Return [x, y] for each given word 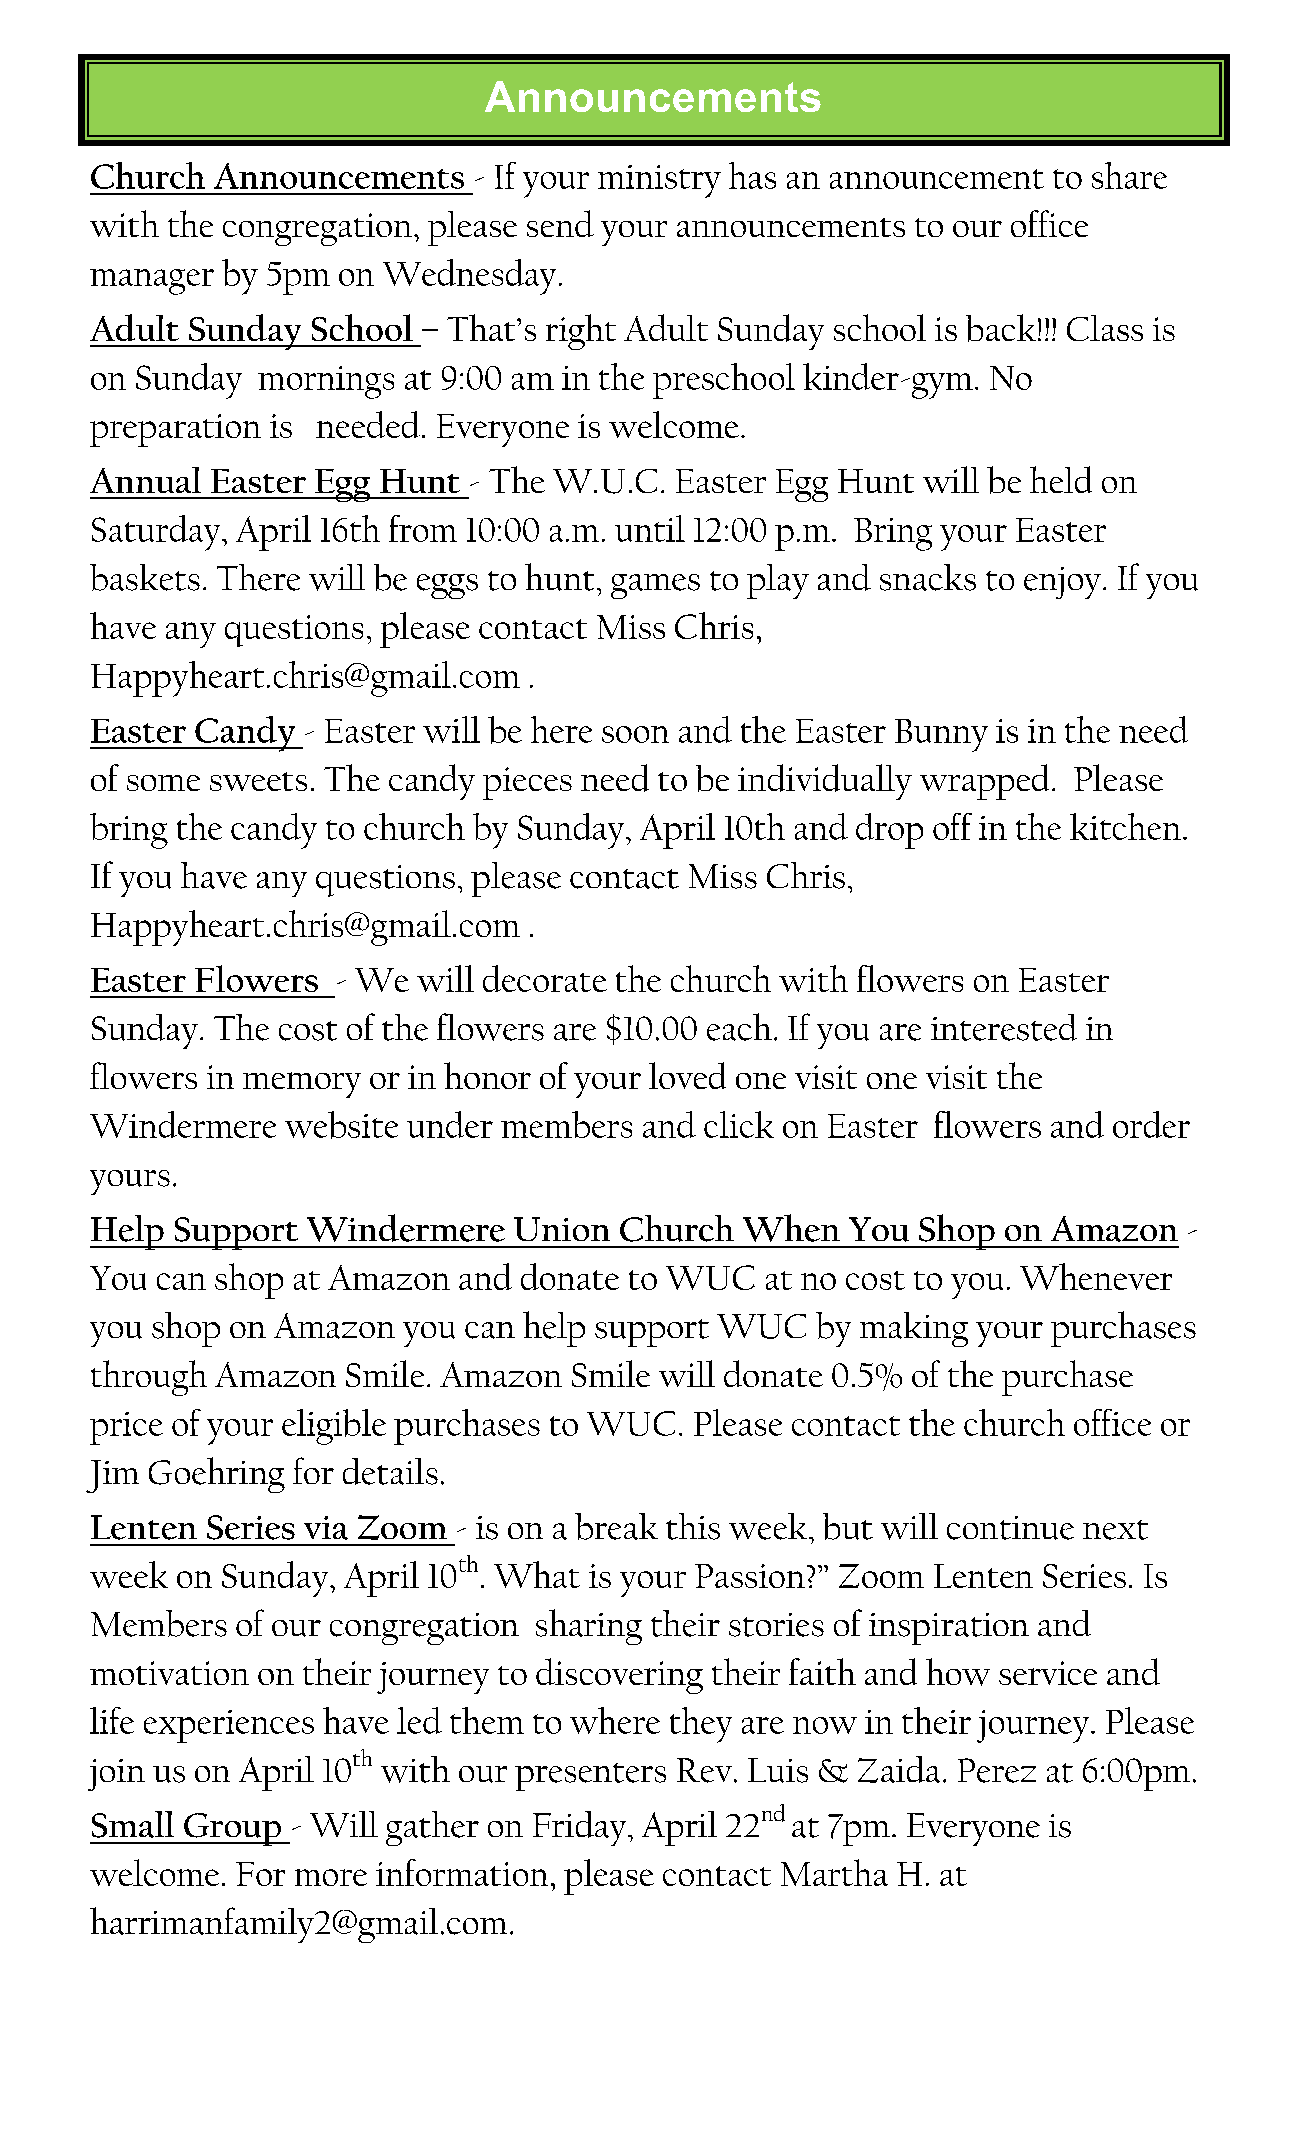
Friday [581, 1828]
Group [232, 1829]
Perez [997, 1770]
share [1129, 175]
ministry [659, 181]
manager [152, 282]
